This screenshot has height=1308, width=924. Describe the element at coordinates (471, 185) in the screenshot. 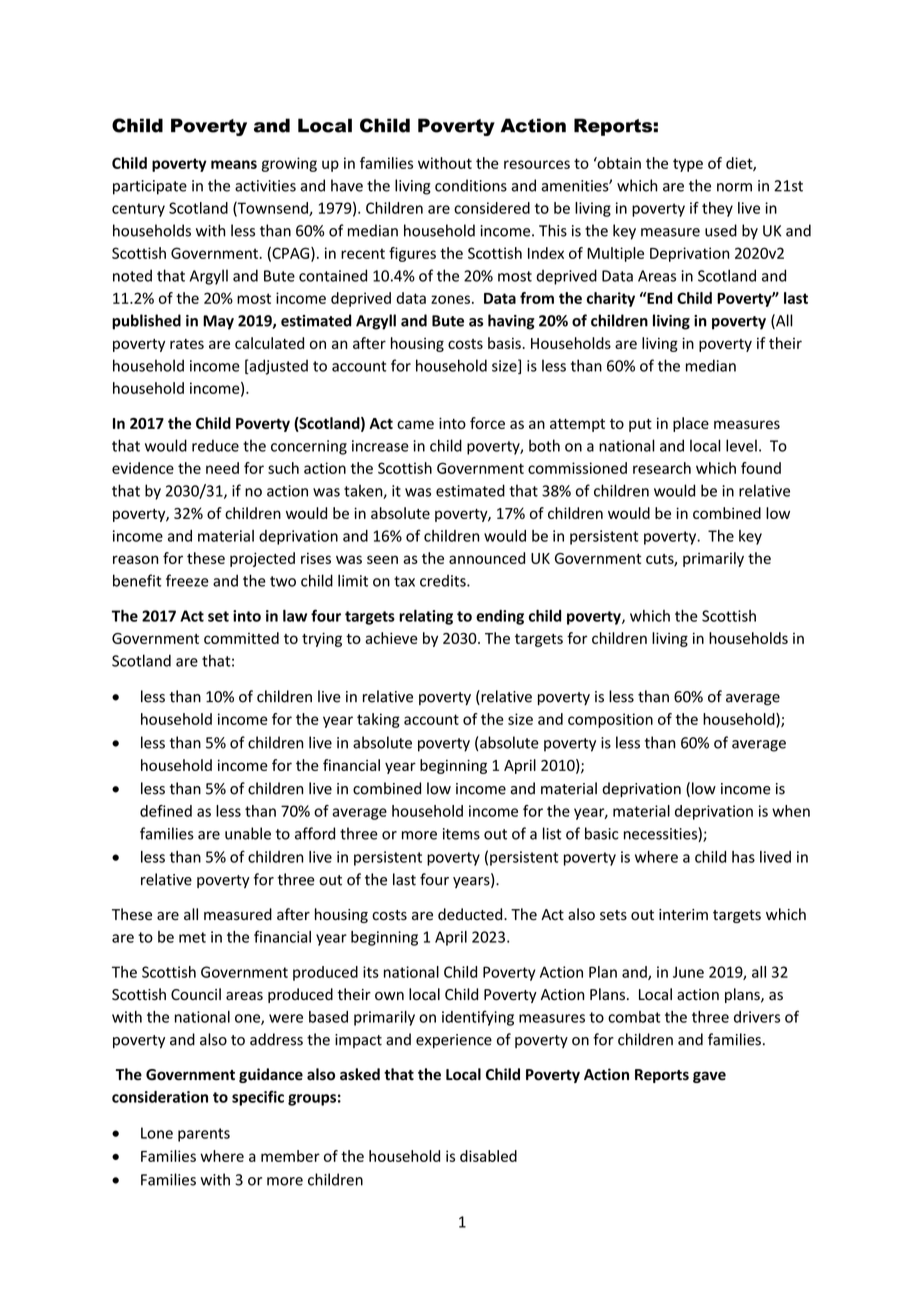

I see `conditions` at that location.
